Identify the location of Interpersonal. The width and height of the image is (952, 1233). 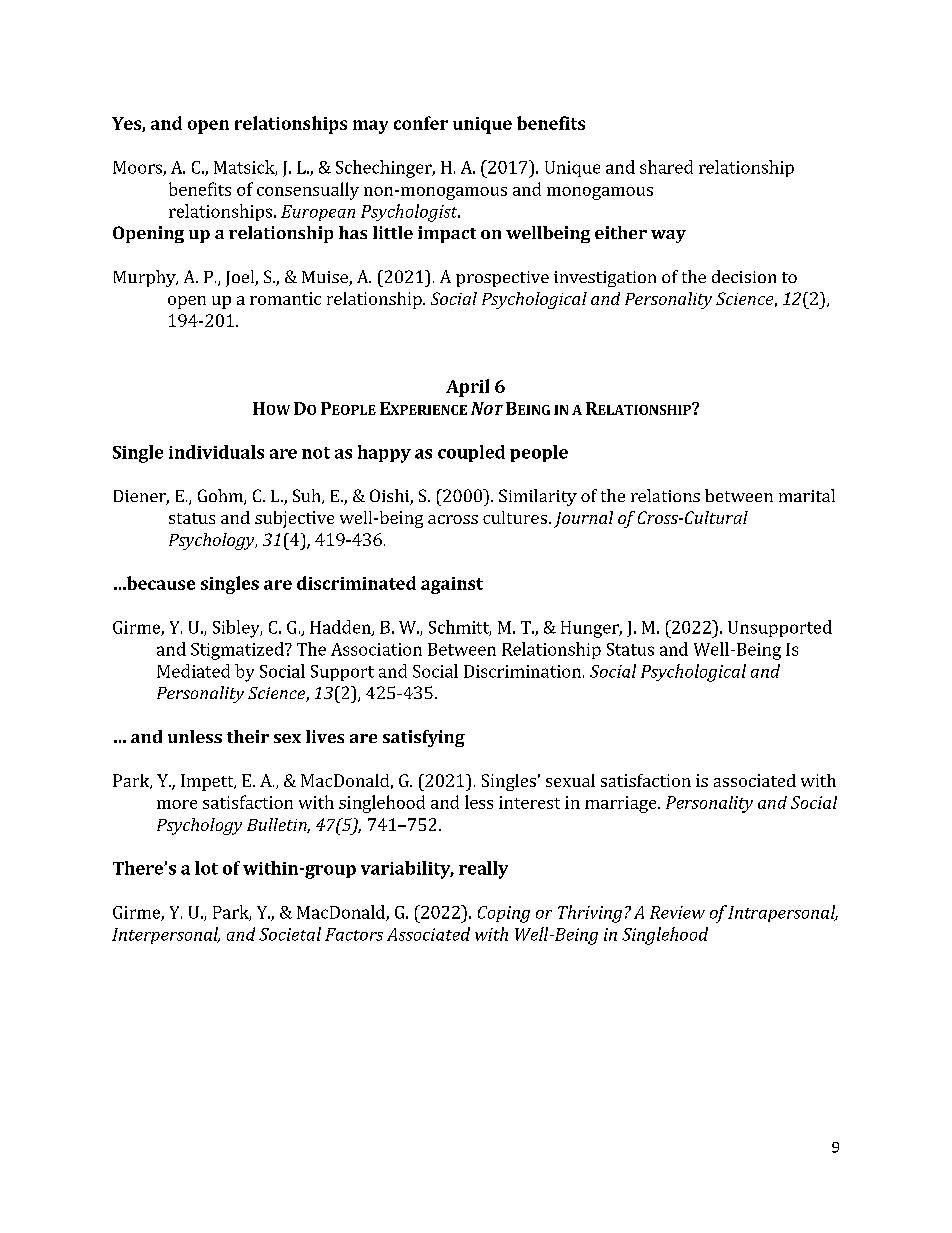
(166, 935).
